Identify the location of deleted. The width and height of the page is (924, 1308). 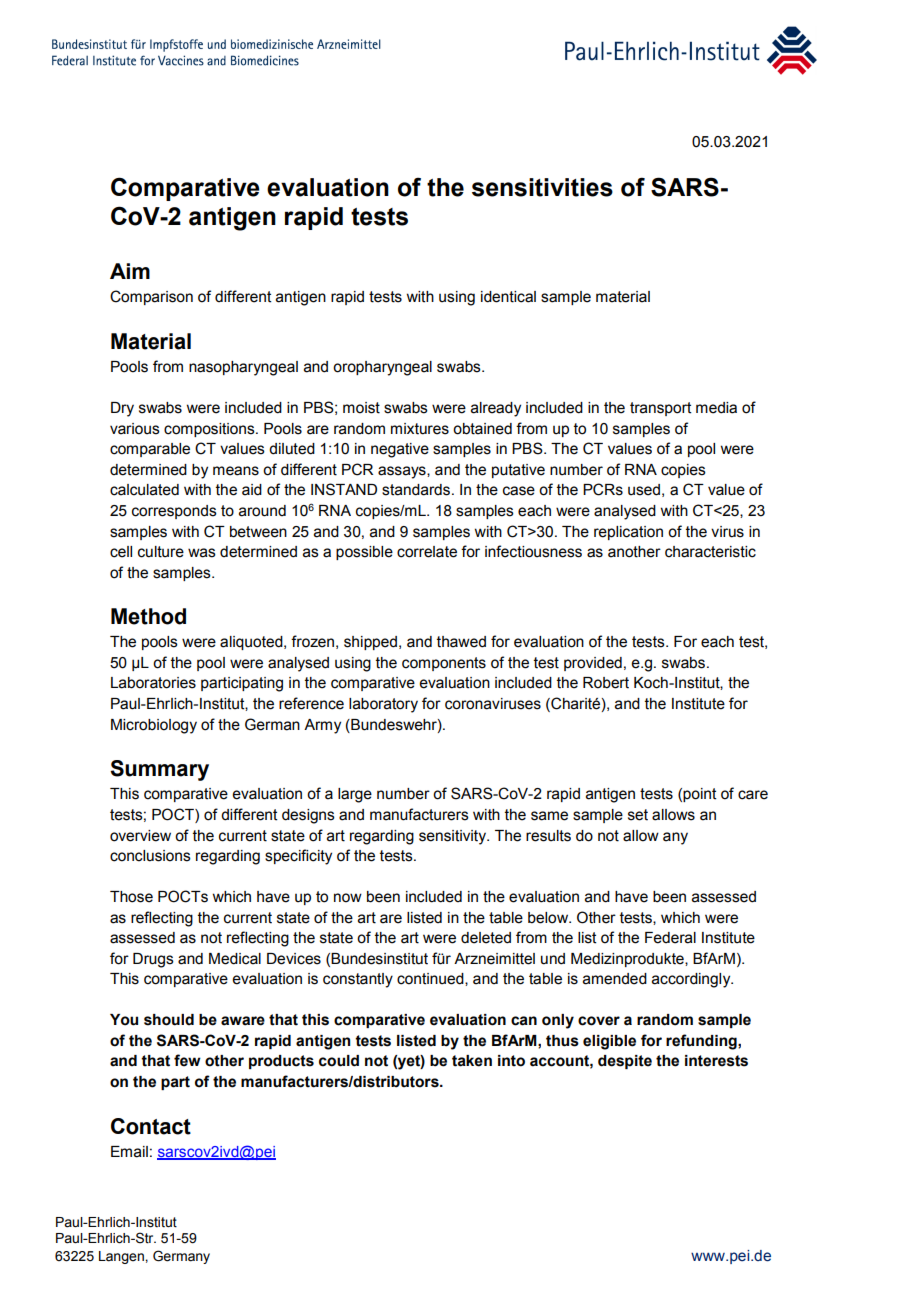
(486, 938).
